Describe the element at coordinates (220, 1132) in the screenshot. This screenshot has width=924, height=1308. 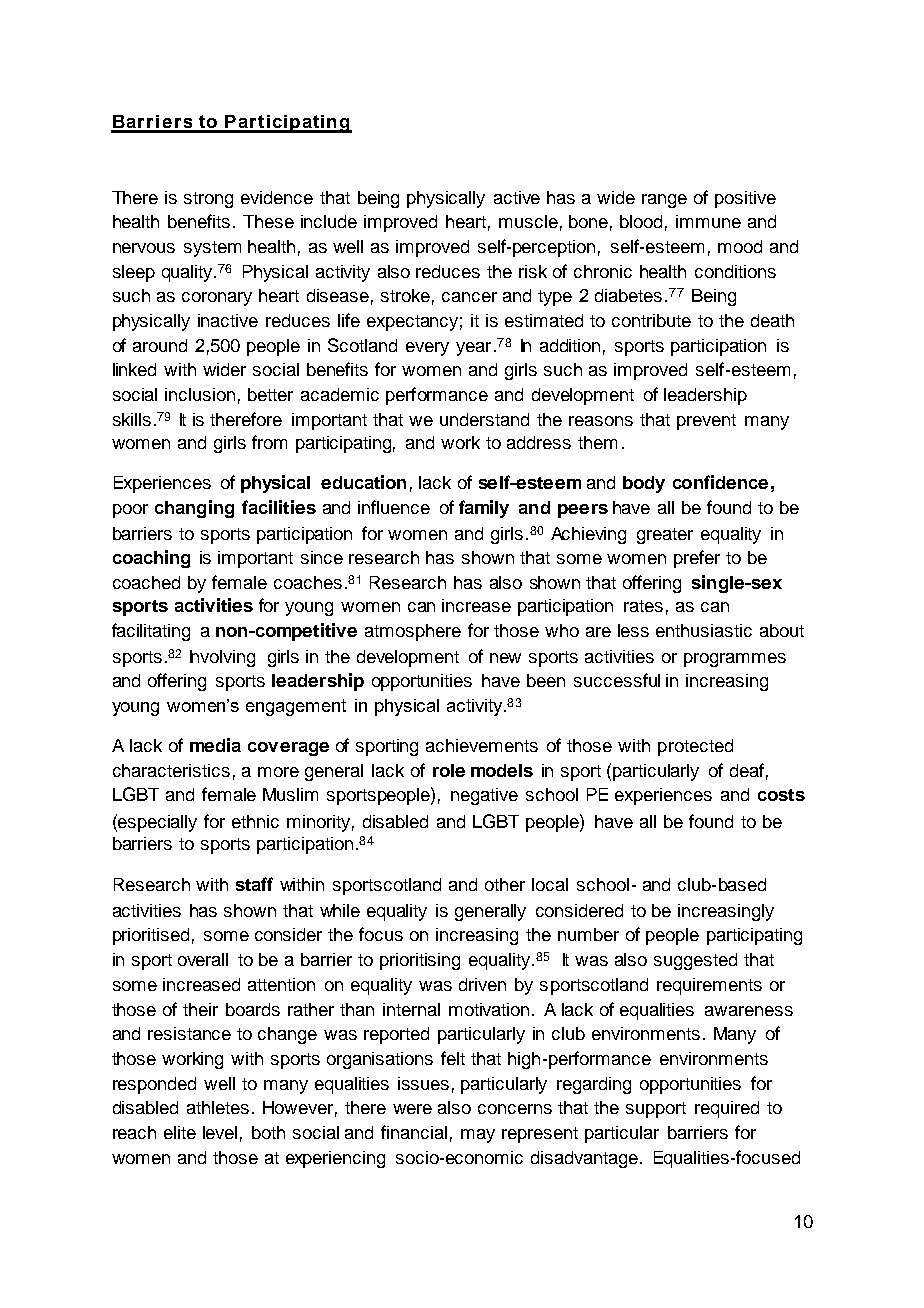
I see `level` at that location.
